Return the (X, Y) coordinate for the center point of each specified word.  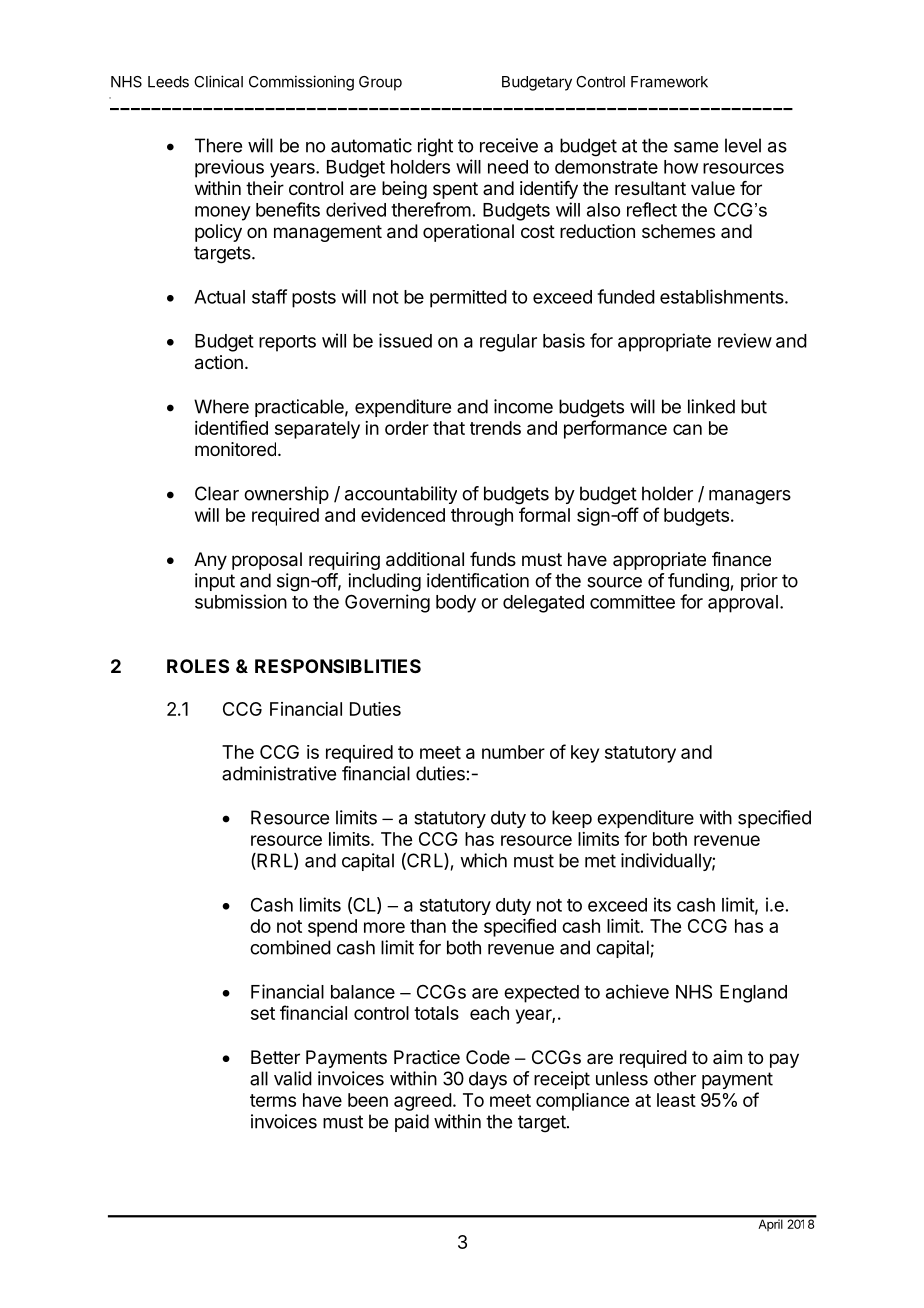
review (745, 340)
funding (698, 582)
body (456, 604)
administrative (279, 773)
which (483, 860)
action (219, 362)
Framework (669, 82)
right (435, 147)
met (600, 861)
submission (241, 601)
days (488, 1080)
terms (273, 1100)
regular (508, 343)
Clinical (218, 81)
